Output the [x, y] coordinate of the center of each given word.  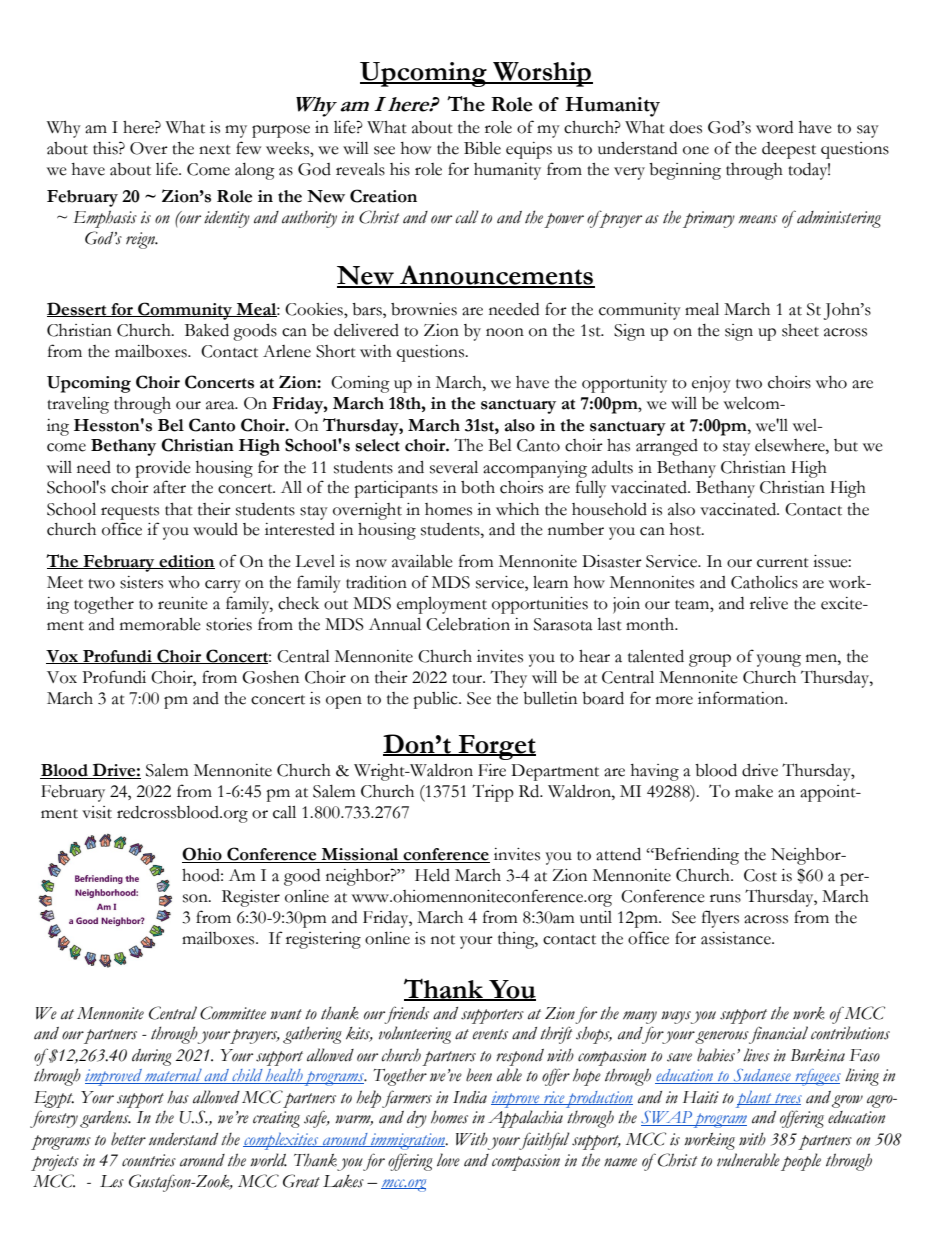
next [215, 150]
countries [149, 1160]
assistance [737, 938]
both [478, 487]
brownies [424, 309]
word [774, 127]
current [783, 563]
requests [130, 513]
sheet [800, 330]
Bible [482, 148]
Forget [496, 747]
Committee [233, 1013]
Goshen [270, 677]
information [742, 698]
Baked [207, 330]
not [443, 940]
